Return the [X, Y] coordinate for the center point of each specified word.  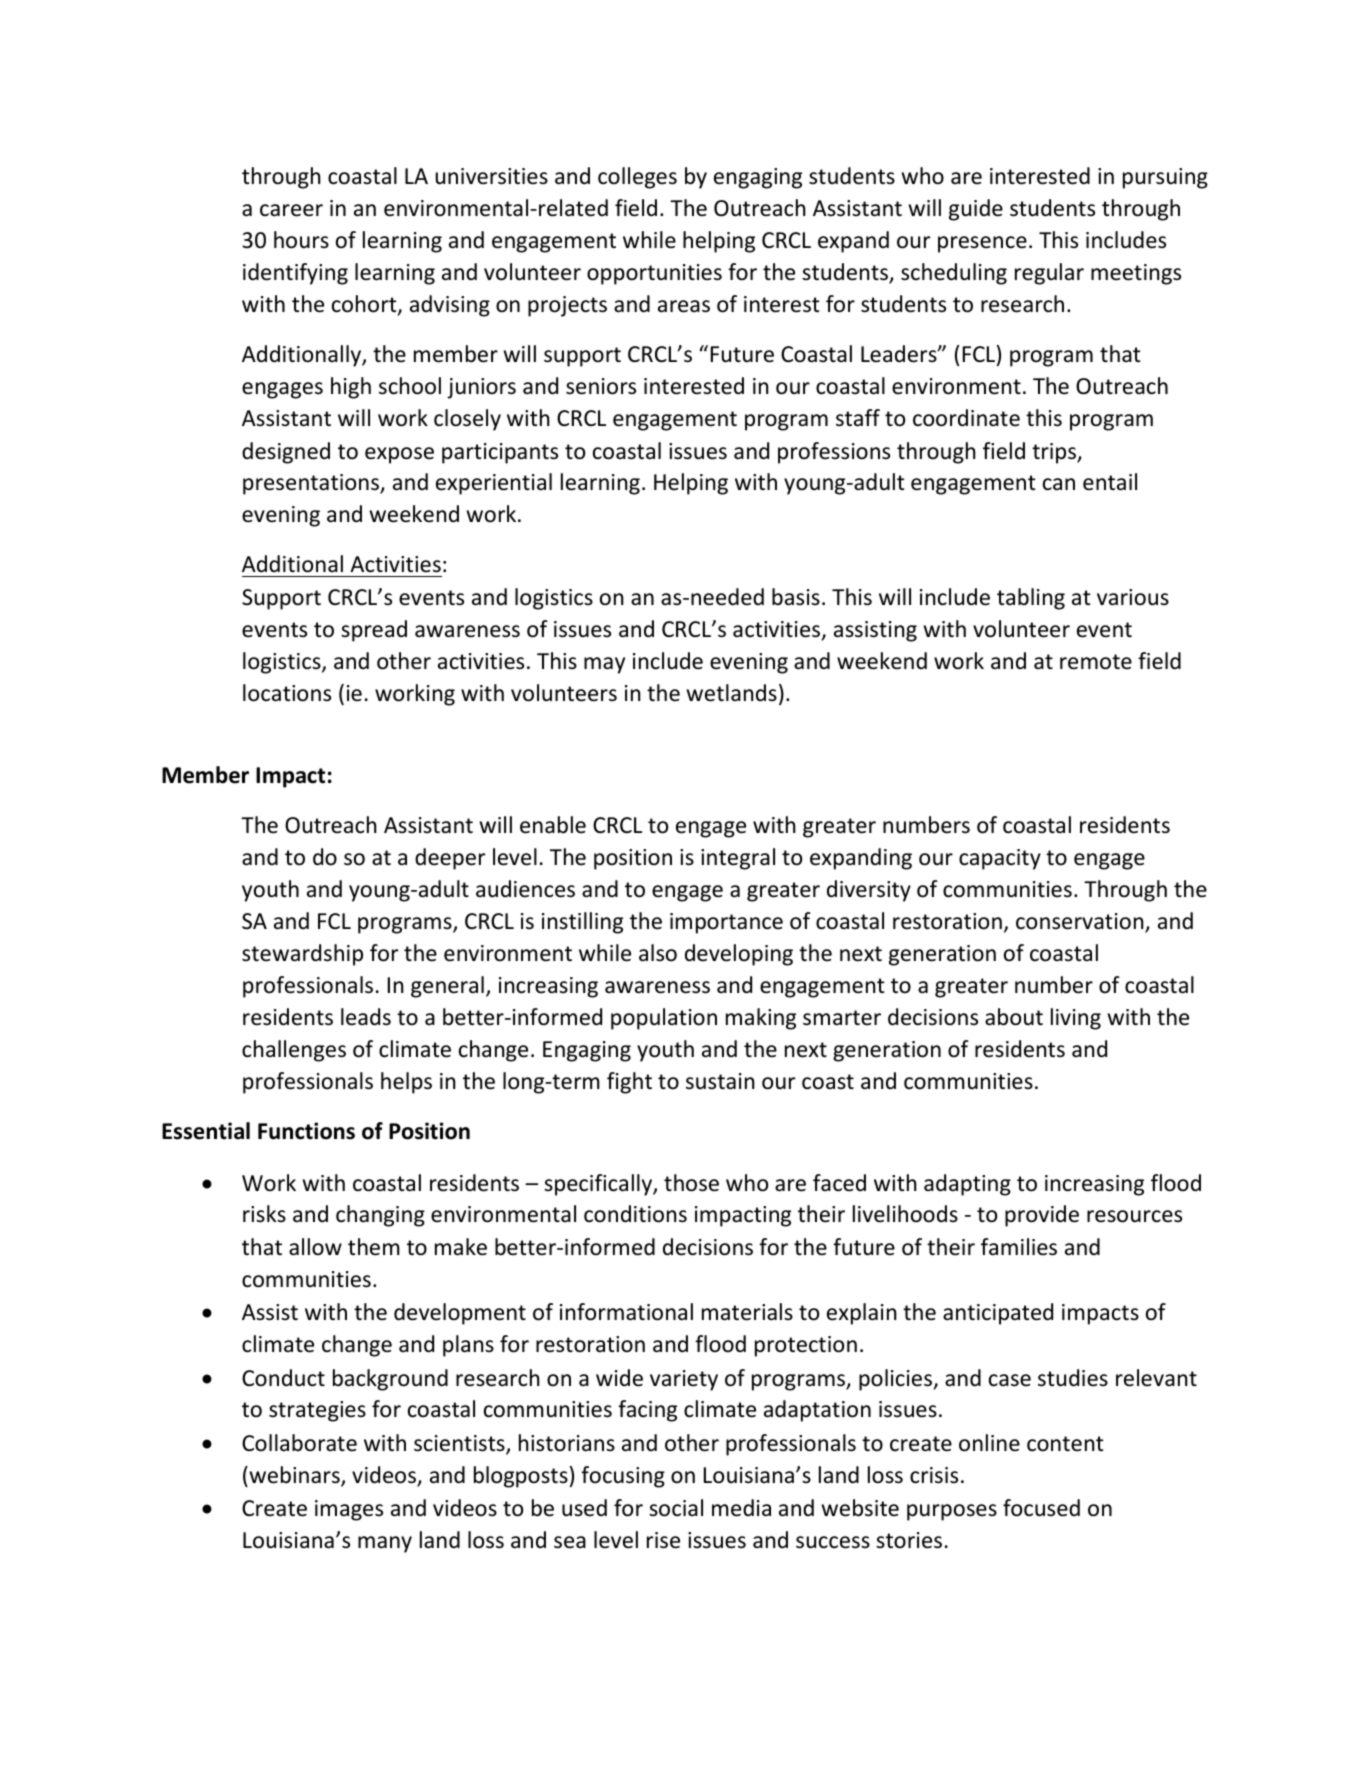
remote [1096, 662]
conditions [635, 1214]
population [664, 1019]
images [349, 1510]
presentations [312, 484]
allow [315, 1247]
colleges [637, 178]
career [291, 210]
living [1076, 1019]
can [1059, 484]
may [604, 665]
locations [287, 693]
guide [976, 210]
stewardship [302, 955]
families [1019, 1247]
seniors [601, 386]
